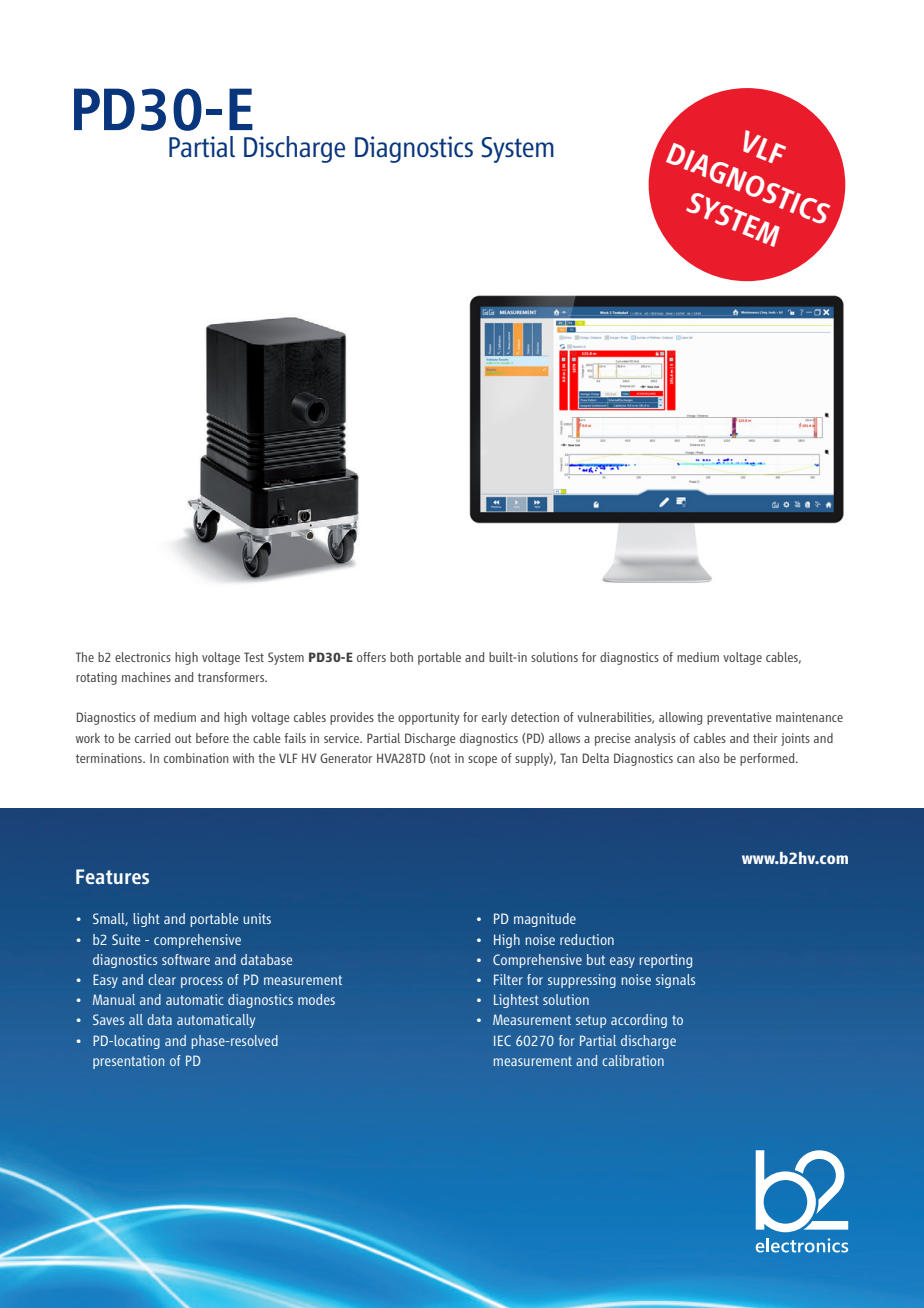  I want to click on both, so click(401, 657).
